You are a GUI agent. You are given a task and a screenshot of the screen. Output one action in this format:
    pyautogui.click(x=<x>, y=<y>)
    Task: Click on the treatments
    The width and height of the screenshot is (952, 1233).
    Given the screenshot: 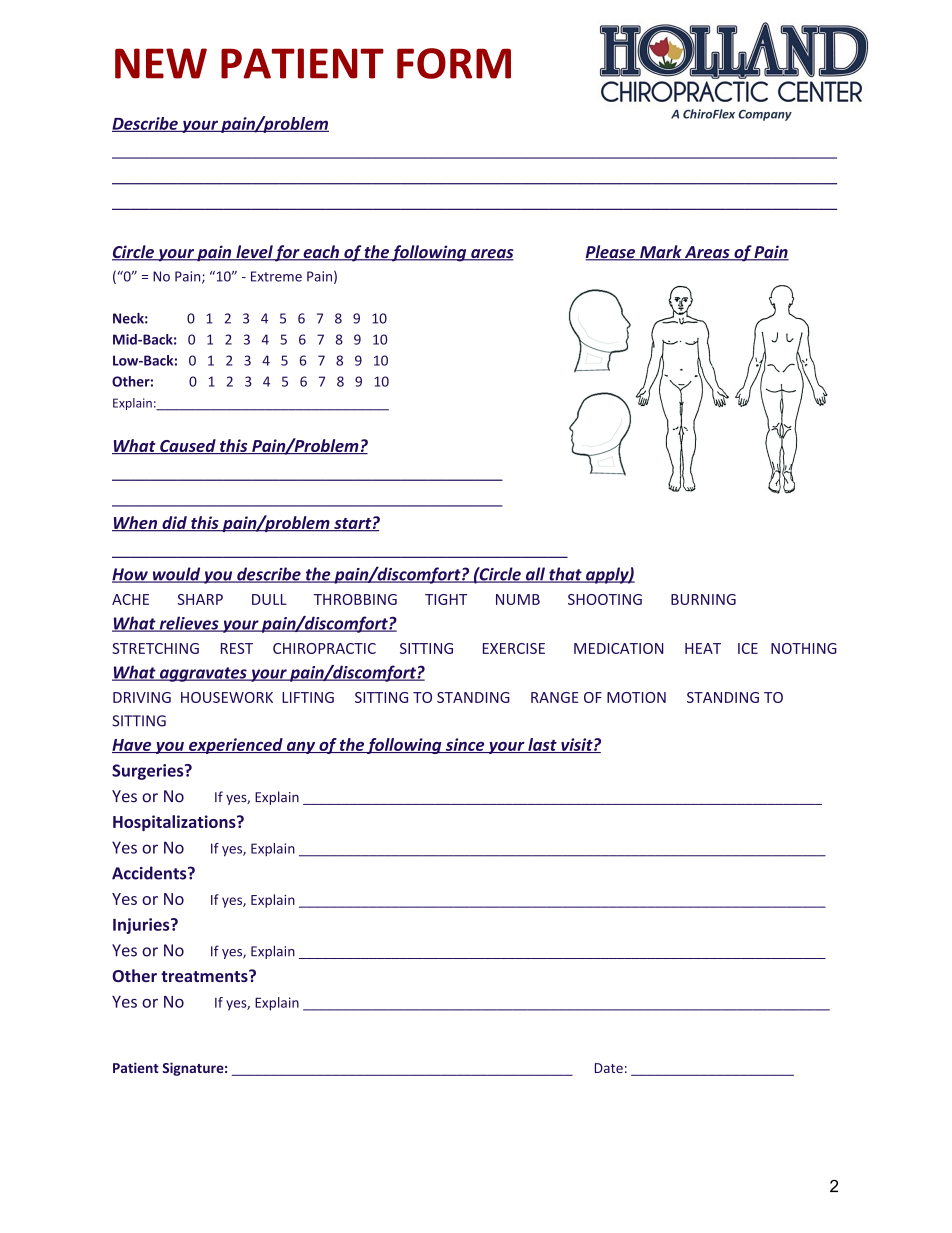 What is the action you would take?
    pyautogui.click(x=205, y=976)
